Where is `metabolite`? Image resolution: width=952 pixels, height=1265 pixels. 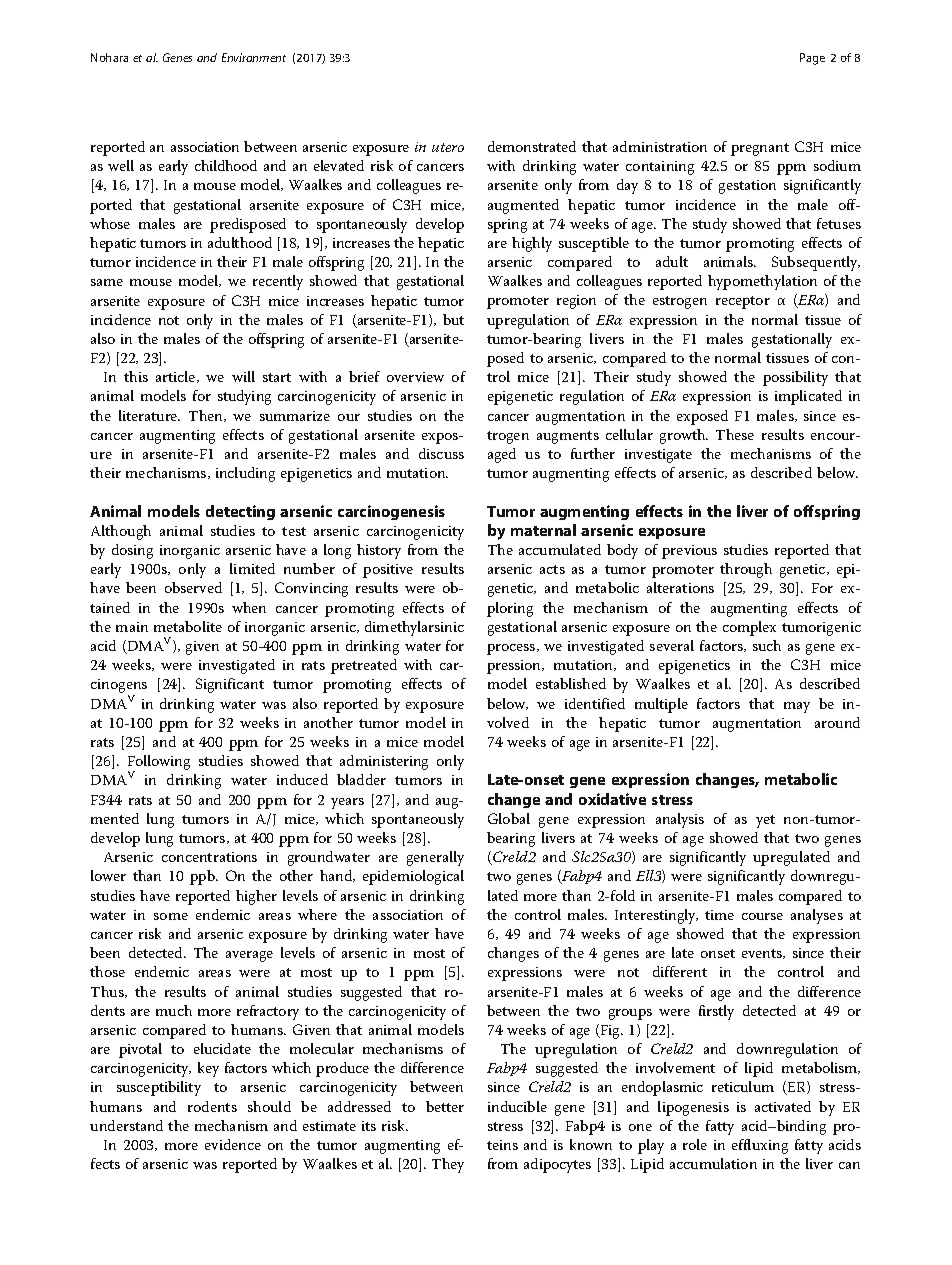 metabolite is located at coordinates (188, 626).
